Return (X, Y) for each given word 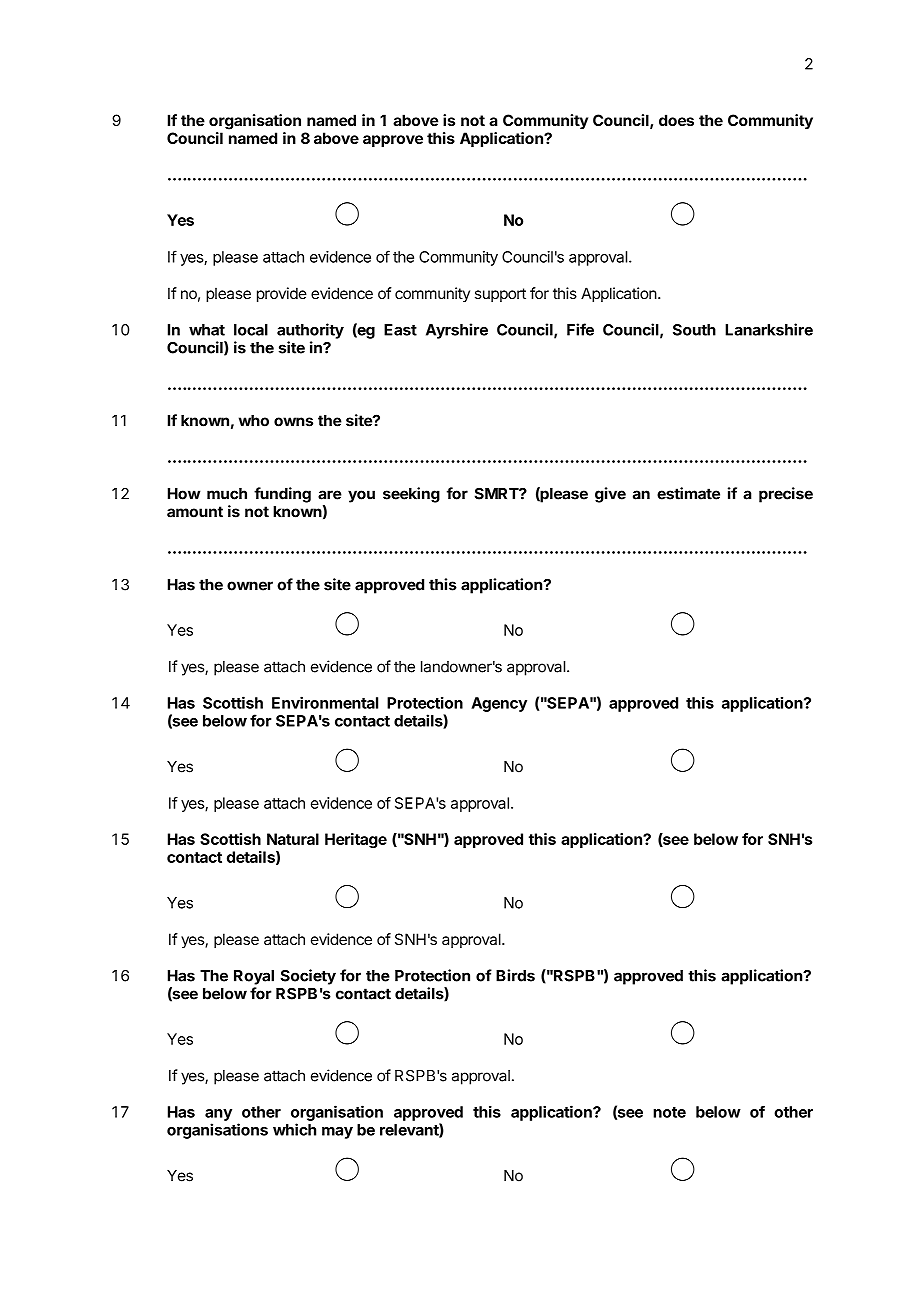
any (218, 1115)
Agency (499, 704)
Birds (515, 975)
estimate (688, 493)
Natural (293, 839)
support (500, 295)
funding (282, 495)
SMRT (497, 493)
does (676, 120)
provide (282, 294)
